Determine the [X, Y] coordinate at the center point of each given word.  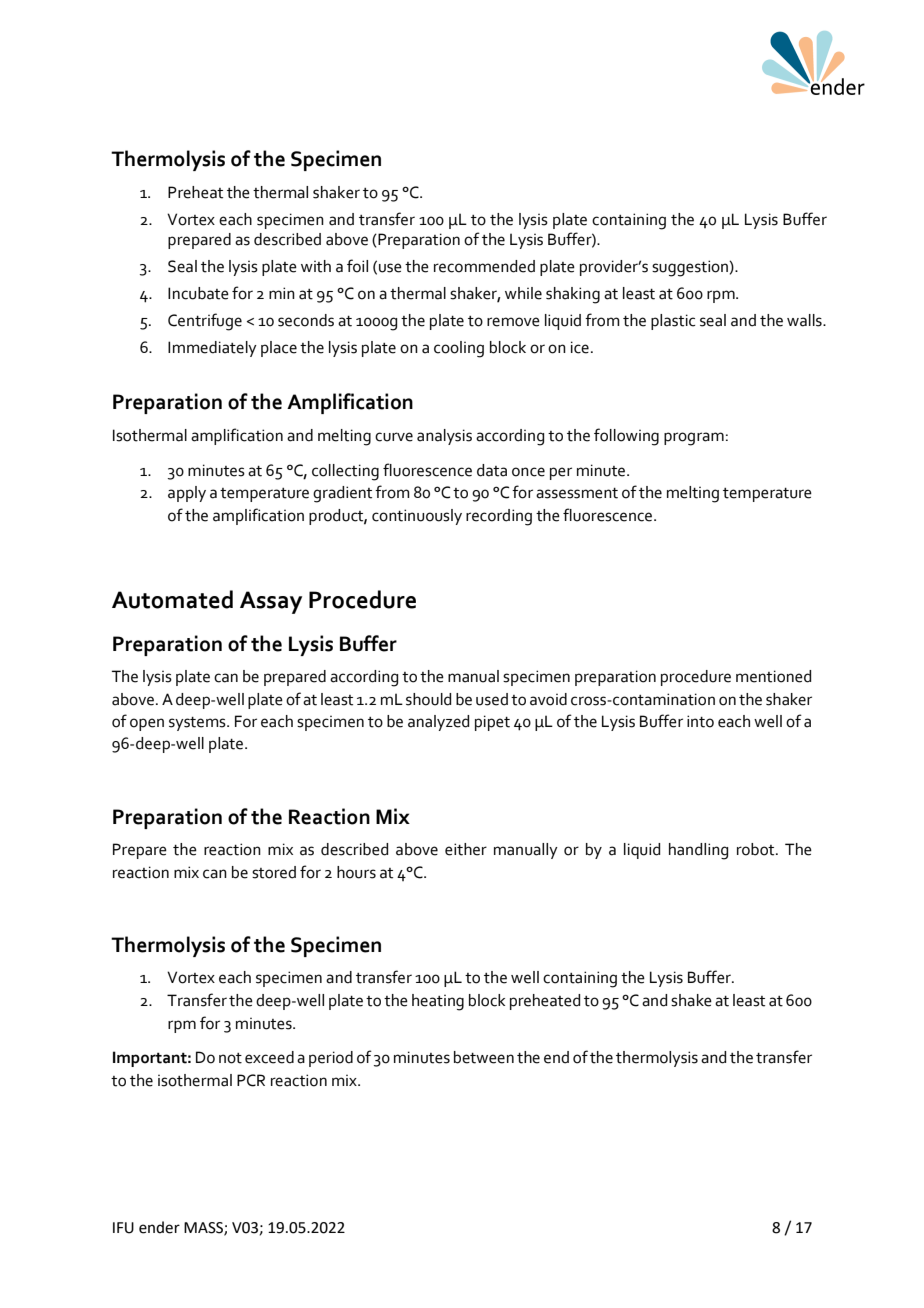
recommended [484, 266]
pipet [492, 723]
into [700, 721]
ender [159, 1227]
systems [198, 724]
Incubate [198, 293]
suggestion [691, 268]
